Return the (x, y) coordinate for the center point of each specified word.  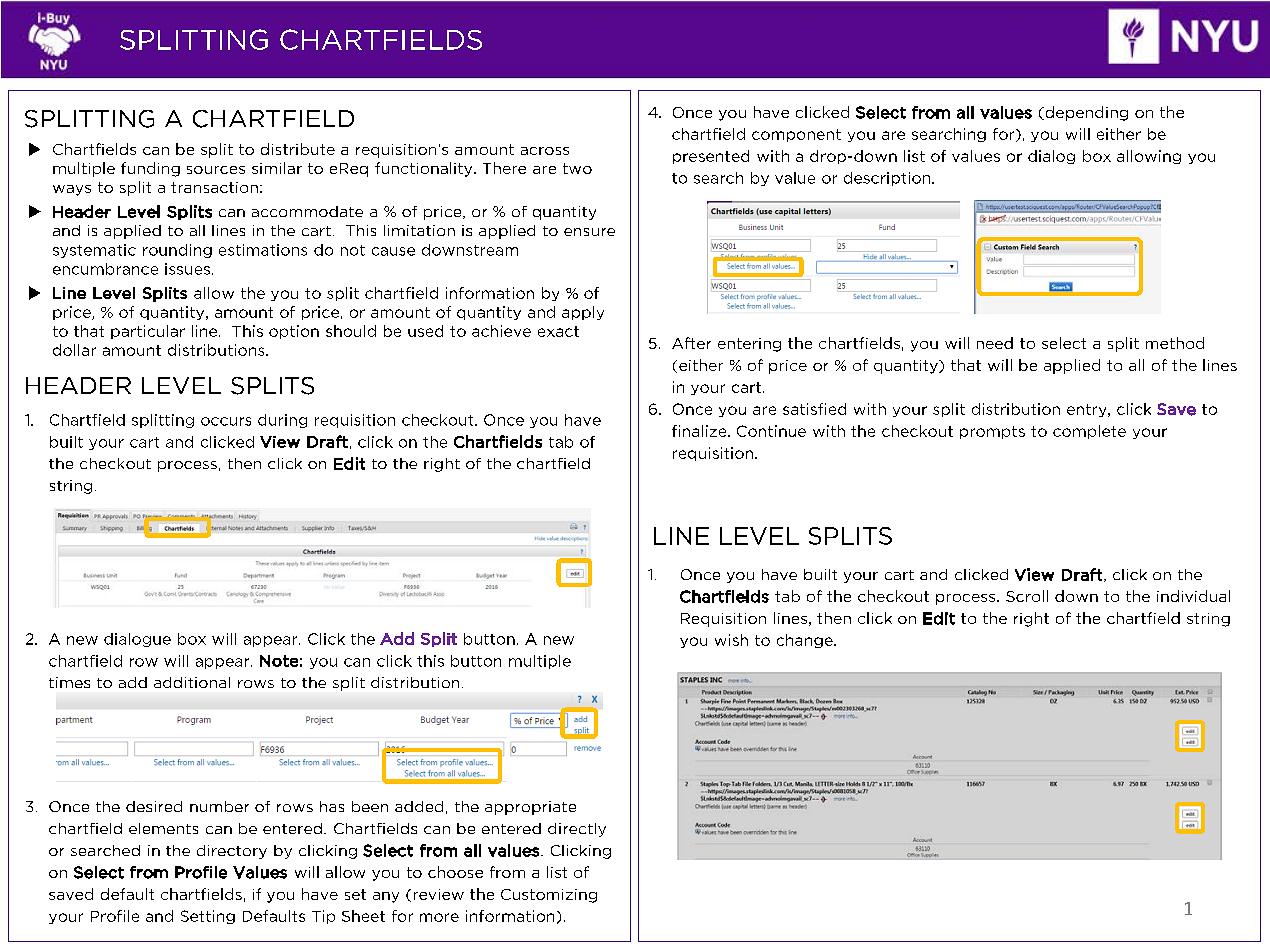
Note (279, 661)
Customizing (549, 896)
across (545, 151)
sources (216, 170)
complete (1089, 432)
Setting (208, 917)
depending (1085, 113)
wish (731, 640)
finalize (700, 431)
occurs (226, 421)
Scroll (1027, 596)
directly (577, 830)
